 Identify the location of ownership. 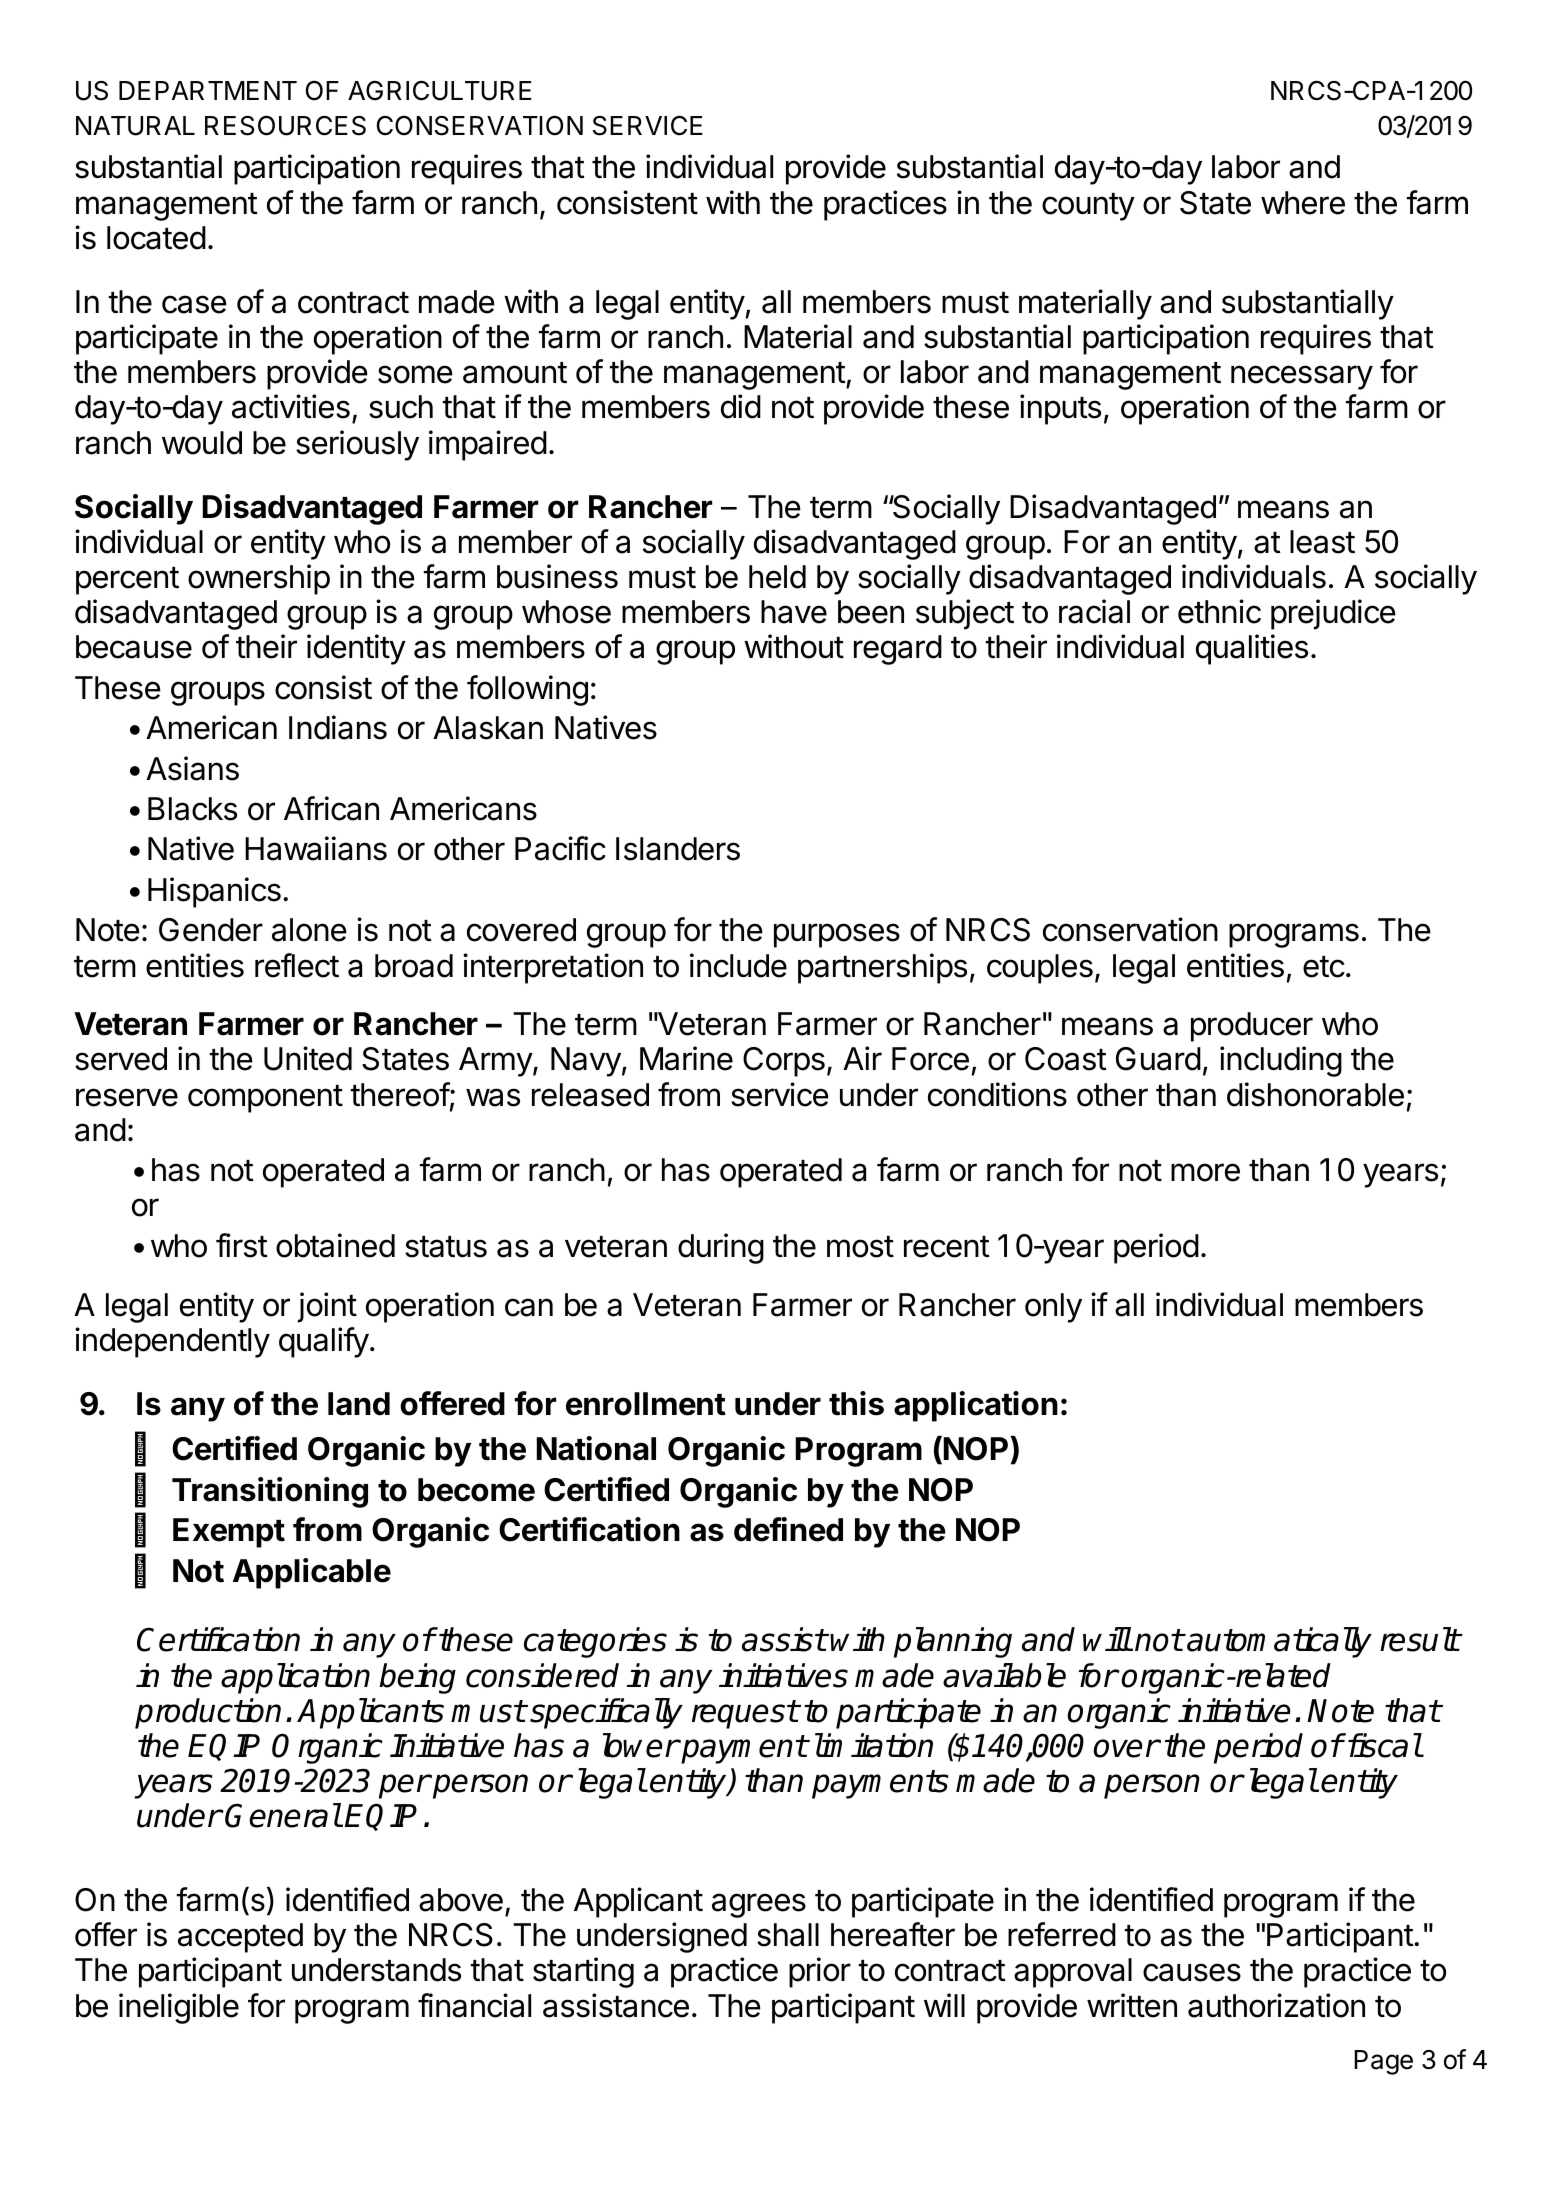
(259, 579).
